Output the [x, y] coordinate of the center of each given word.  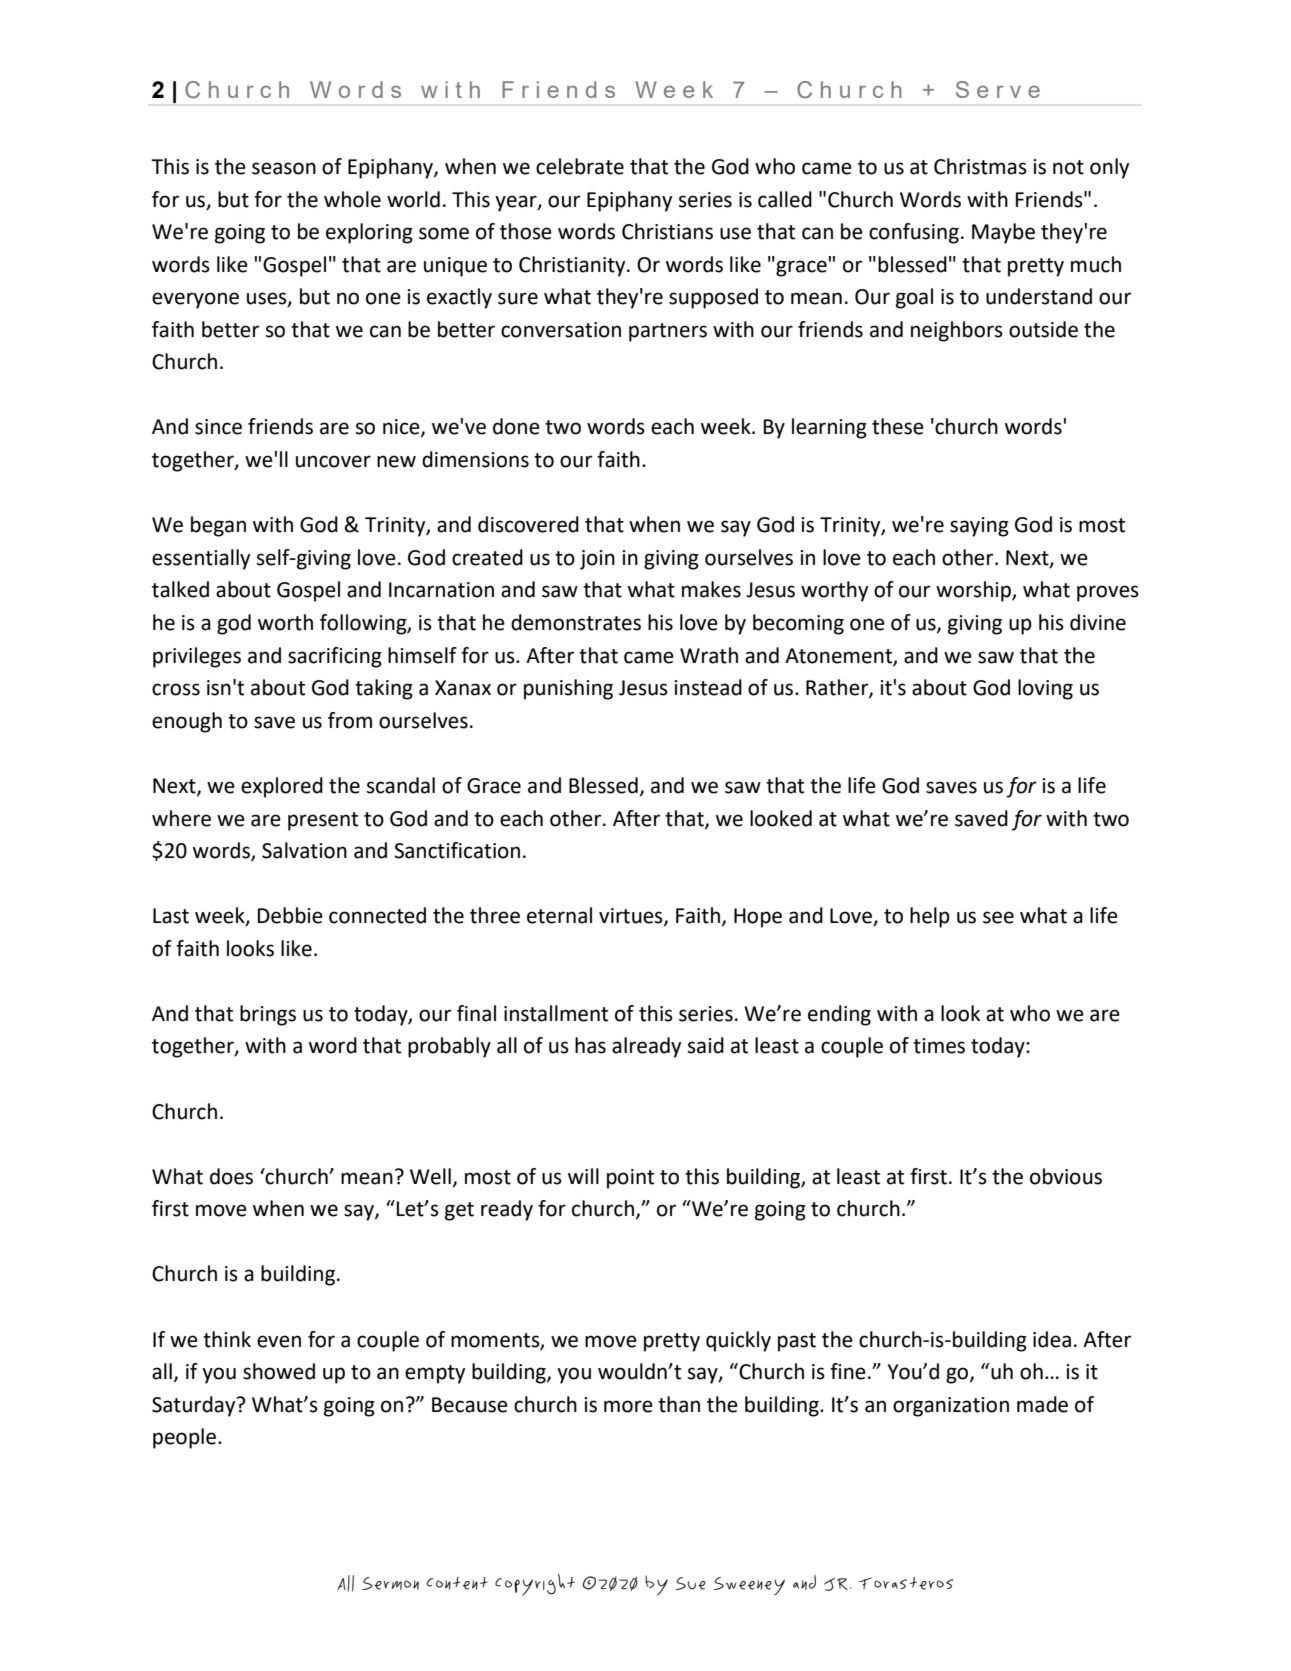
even [279, 1341]
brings [268, 1015]
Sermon [390, 1583]
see [998, 917]
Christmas [980, 166]
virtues [632, 917]
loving [1045, 689]
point [630, 1179]
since [218, 427]
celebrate [580, 166]
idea [1052, 1339]
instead [708, 687]
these [898, 426]
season [284, 168]
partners [668, 332]
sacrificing [335, 657]
